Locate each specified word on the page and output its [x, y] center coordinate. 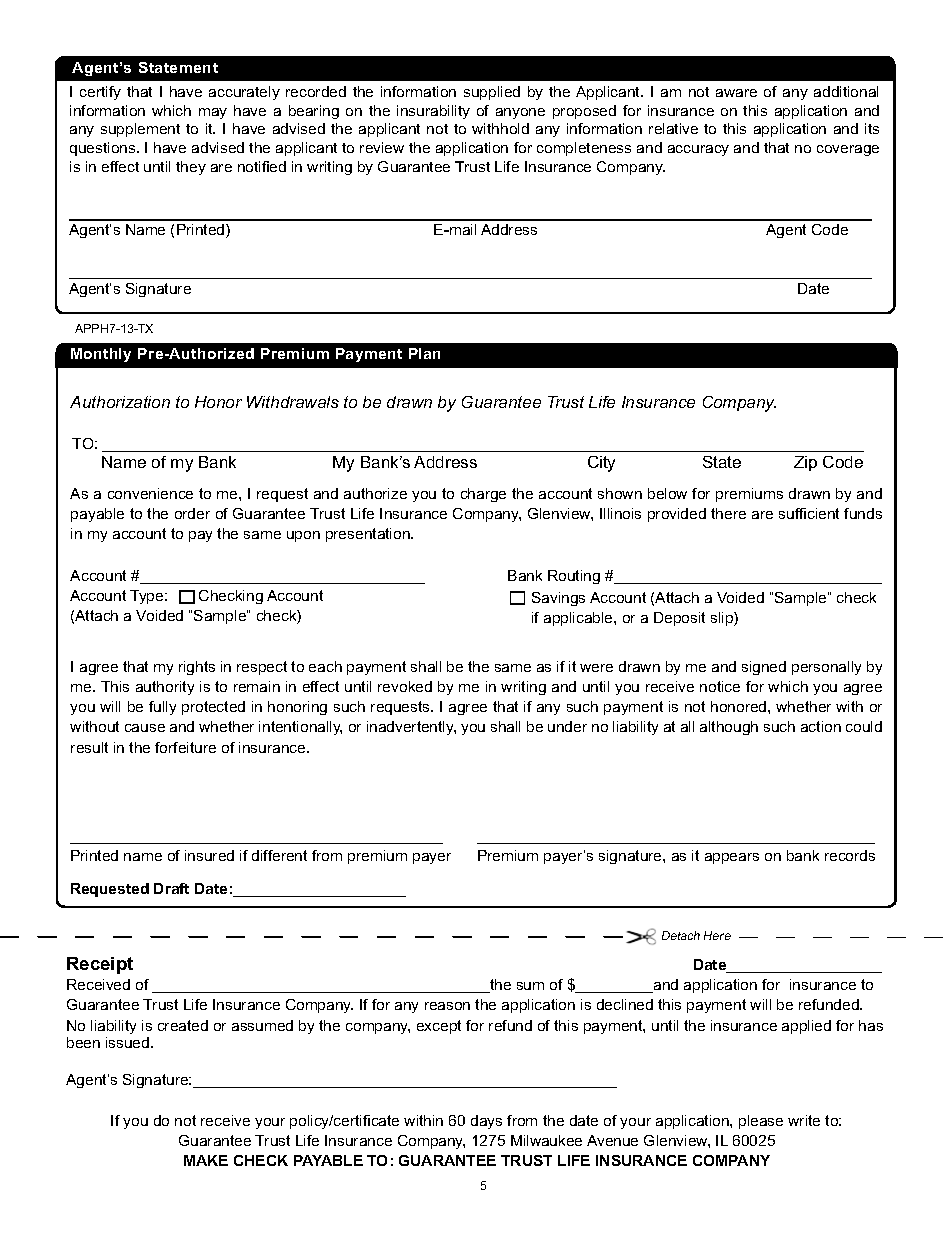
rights [197, 668]
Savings [558, 599]
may [213, 113]
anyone [520, 113]
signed [764, 668]
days [486, 1122]
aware [736, 93]
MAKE [206, 1160]
